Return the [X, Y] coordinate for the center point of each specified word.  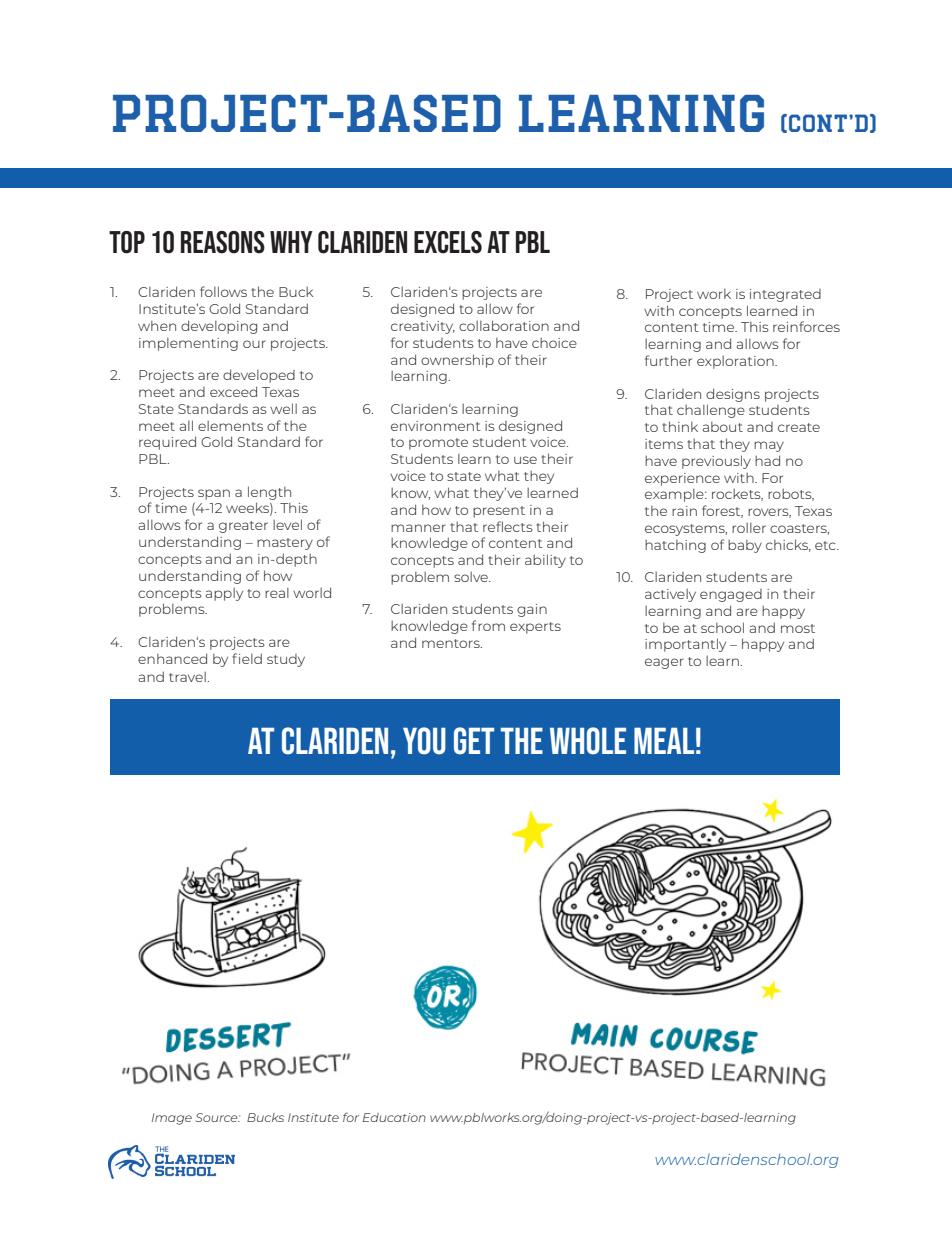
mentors [452, 643]
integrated [785, 295]
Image [172, 1119]
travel [188, 677]
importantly [685, 645]
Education [394, 1117]
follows [223, 291]
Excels [448, 242]
